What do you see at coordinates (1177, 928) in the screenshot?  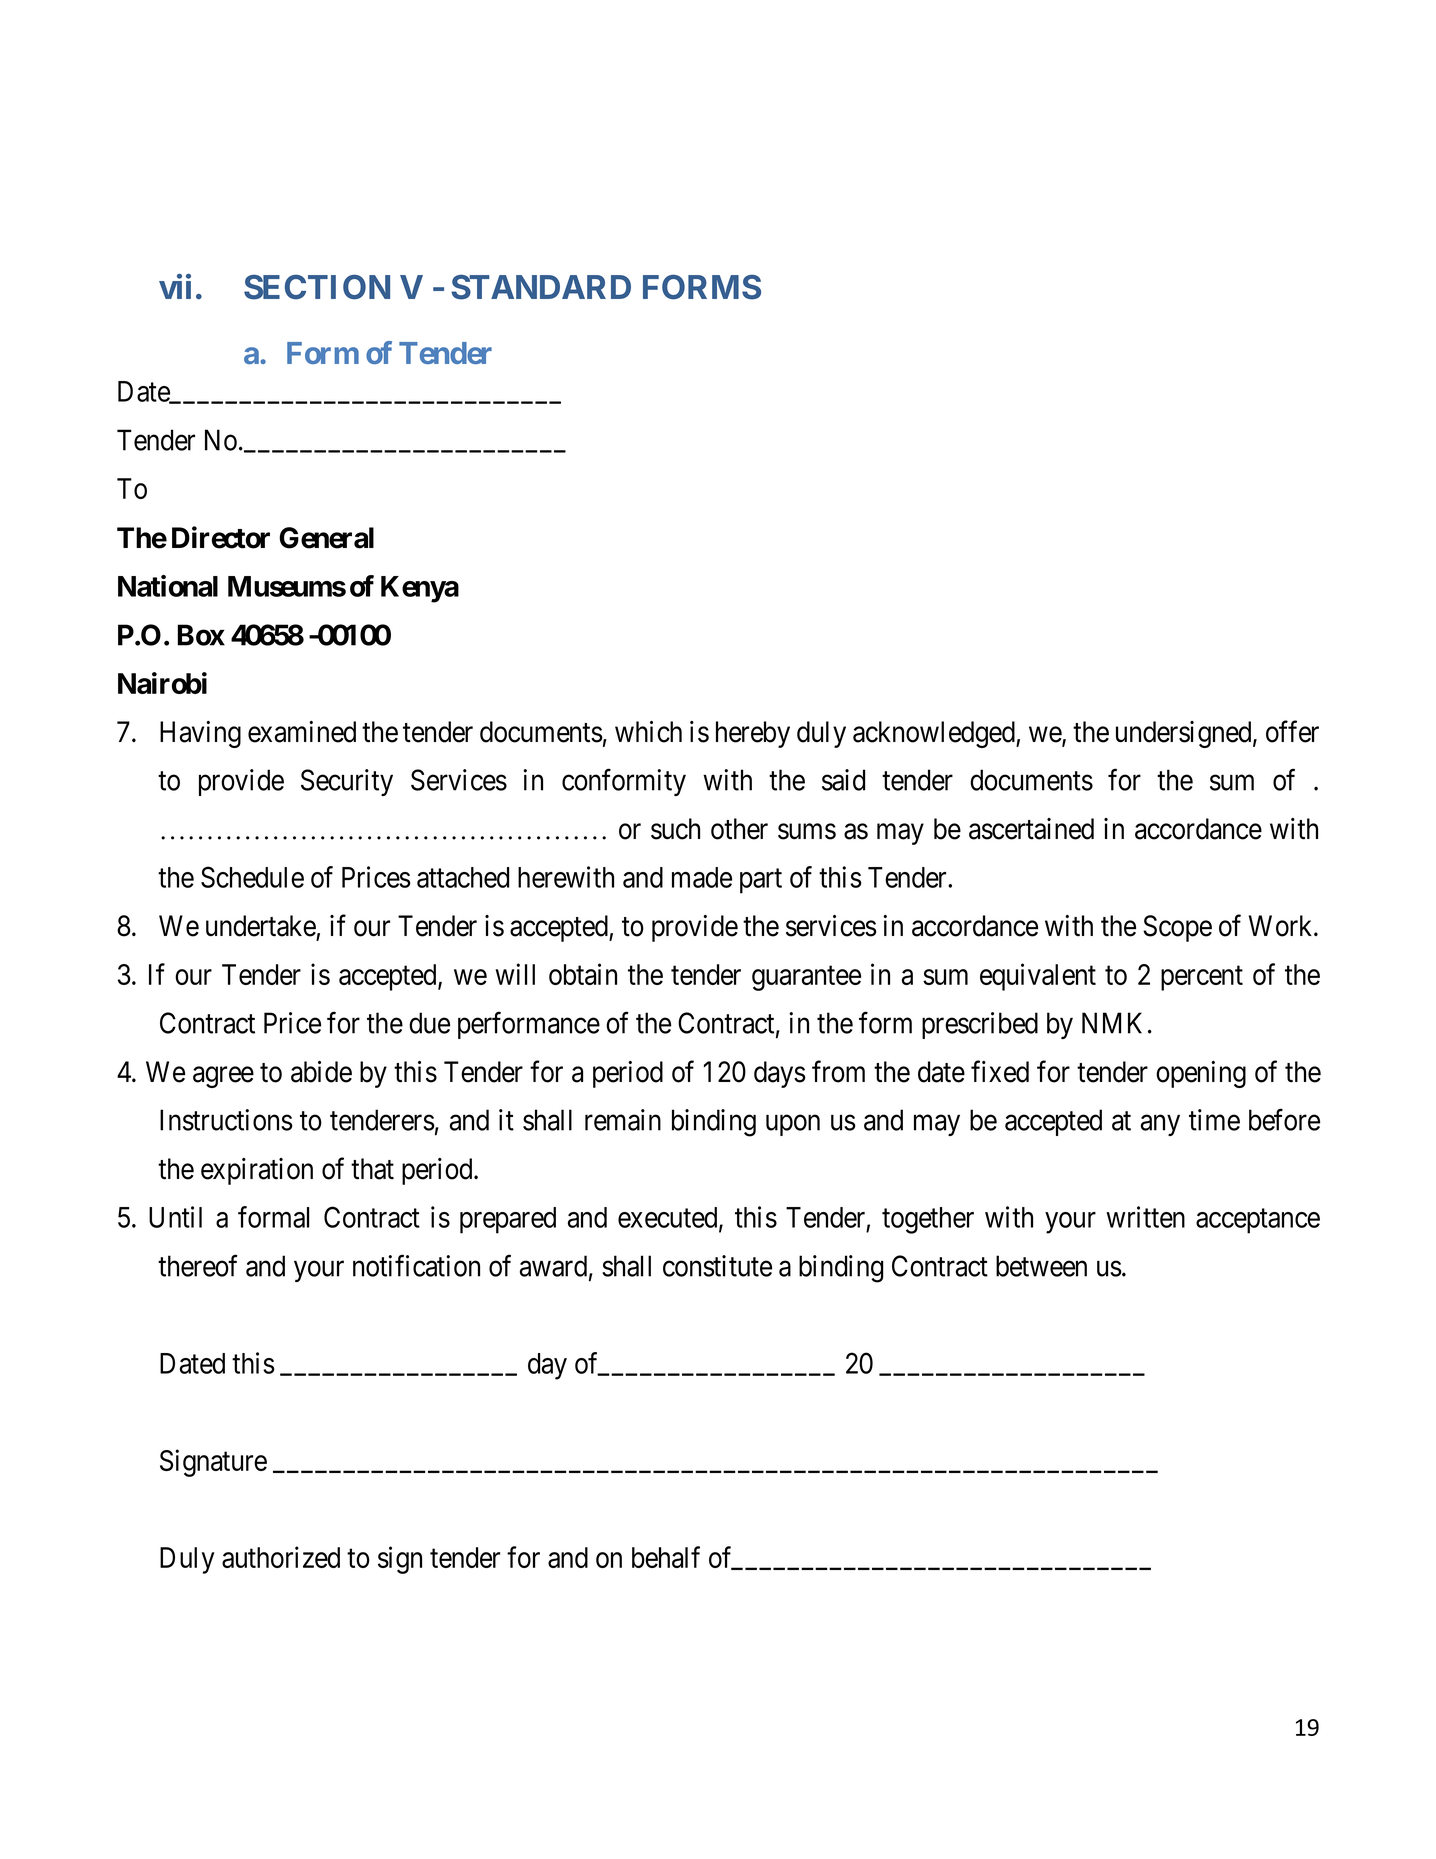 I see `Scope` at bounding box center [1177, 928].
